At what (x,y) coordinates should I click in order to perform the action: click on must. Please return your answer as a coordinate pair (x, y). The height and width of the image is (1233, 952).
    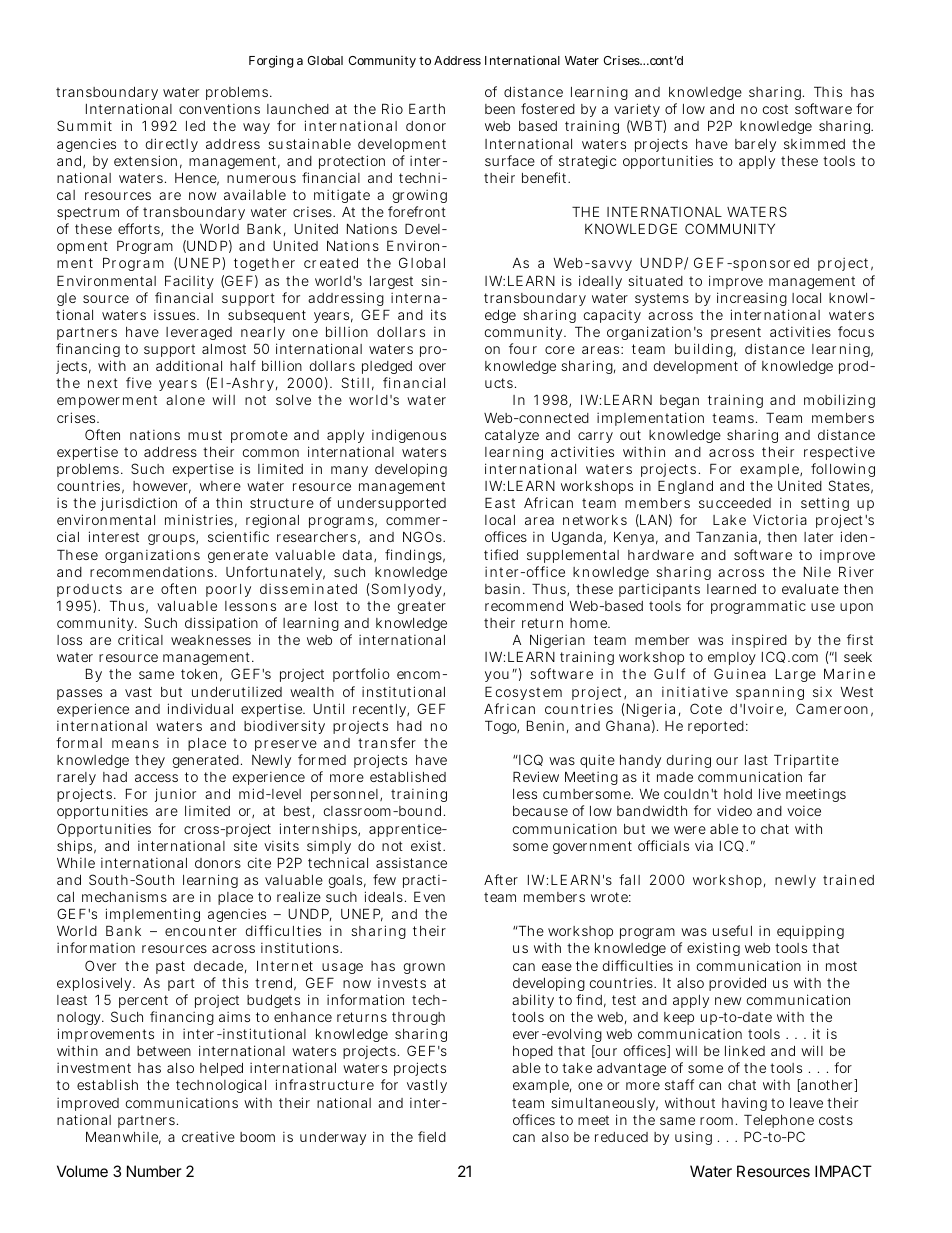
    Looking at the image, I should click on (205, 435).
